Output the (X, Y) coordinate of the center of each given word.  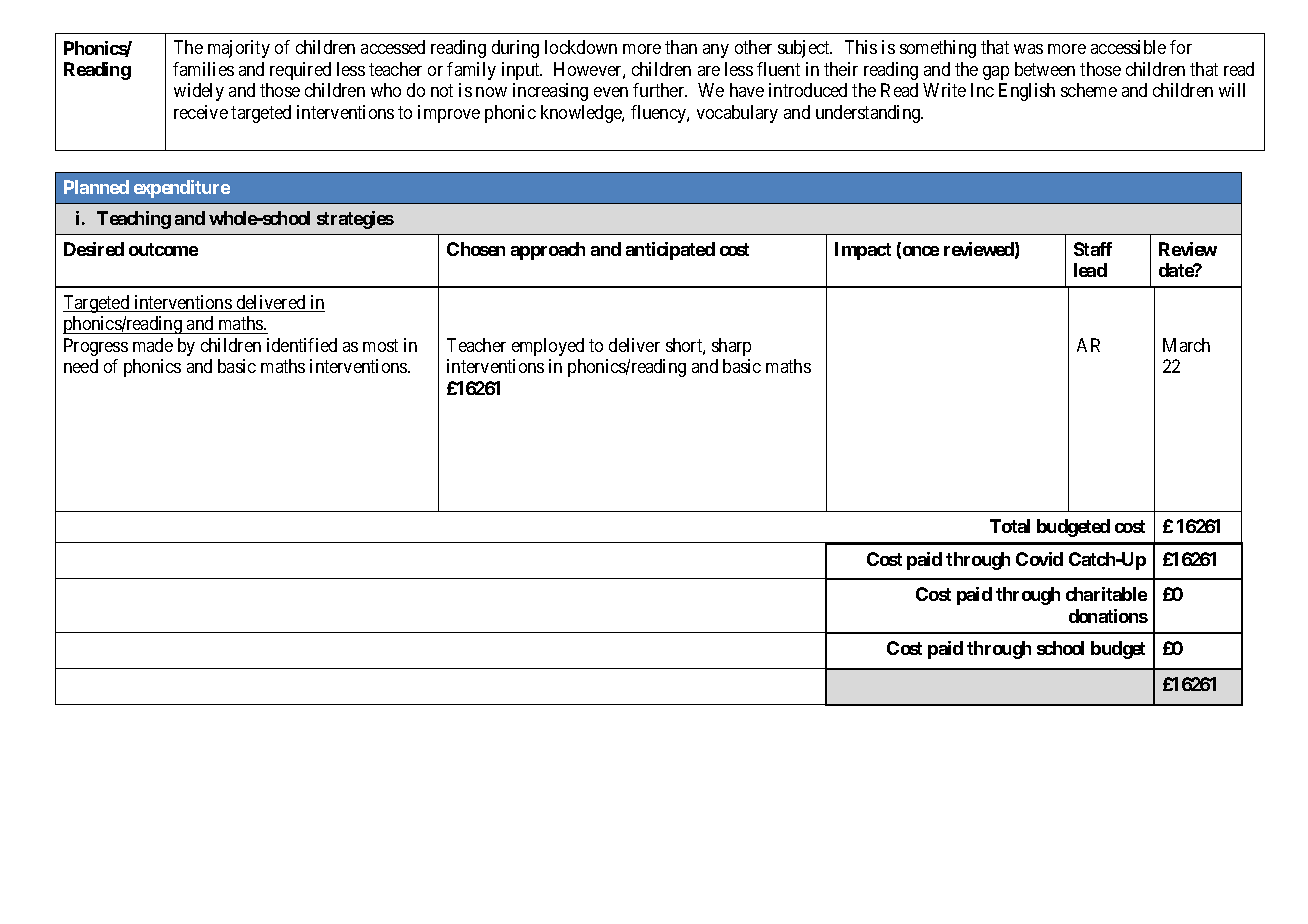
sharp (731, 347)
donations (1108, 616)
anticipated (670, 251)
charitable (1106, 594)
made (153, 345)
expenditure (182, 189)
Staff (1093, 249)
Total (1010, 526)
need (81, 366)
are (709, 71)
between (1045, 69)
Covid (1039, 559)
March (1186, 345)
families (203, 69)
